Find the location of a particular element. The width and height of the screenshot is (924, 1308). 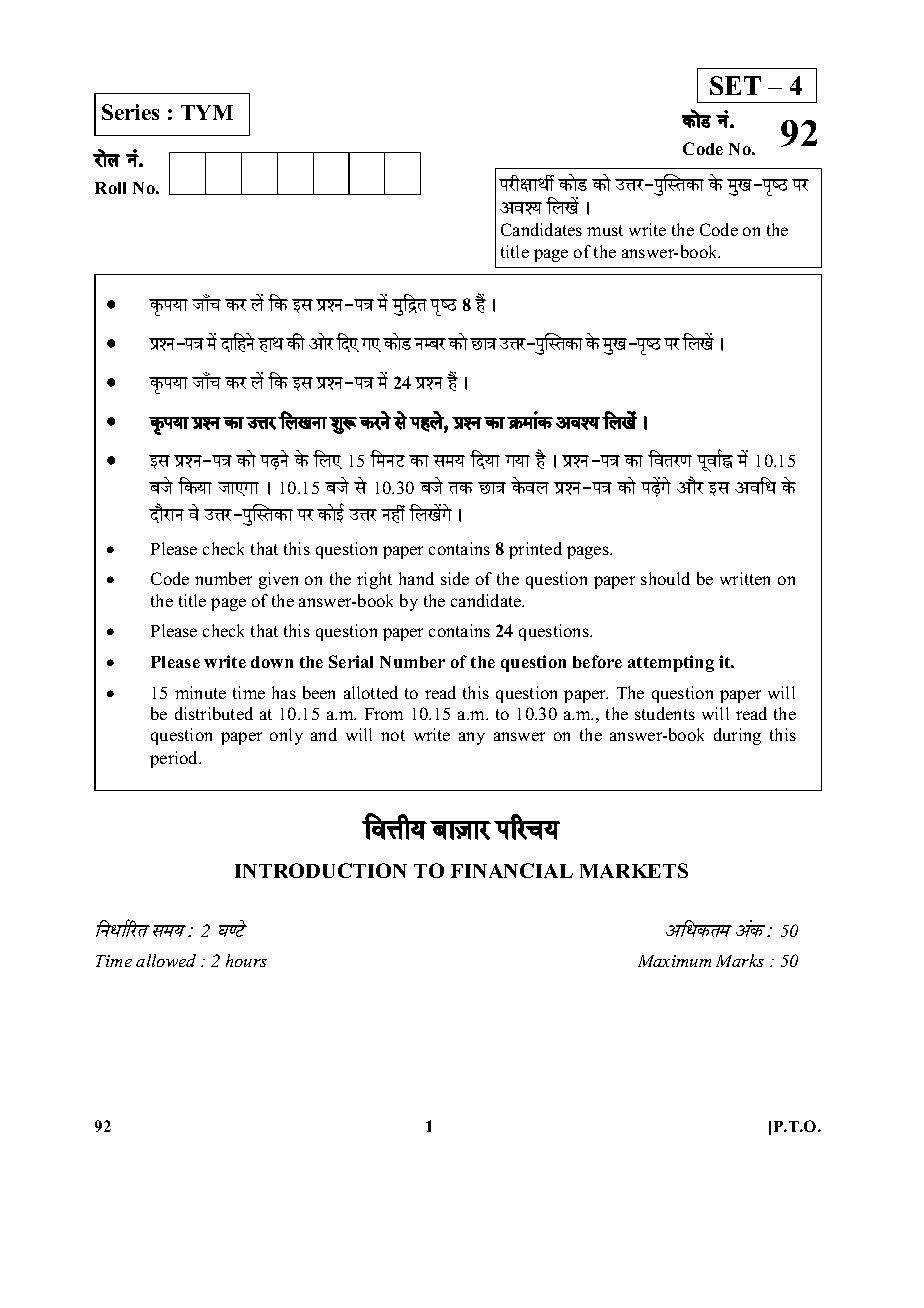

side is located at coordinates (455, 578).
